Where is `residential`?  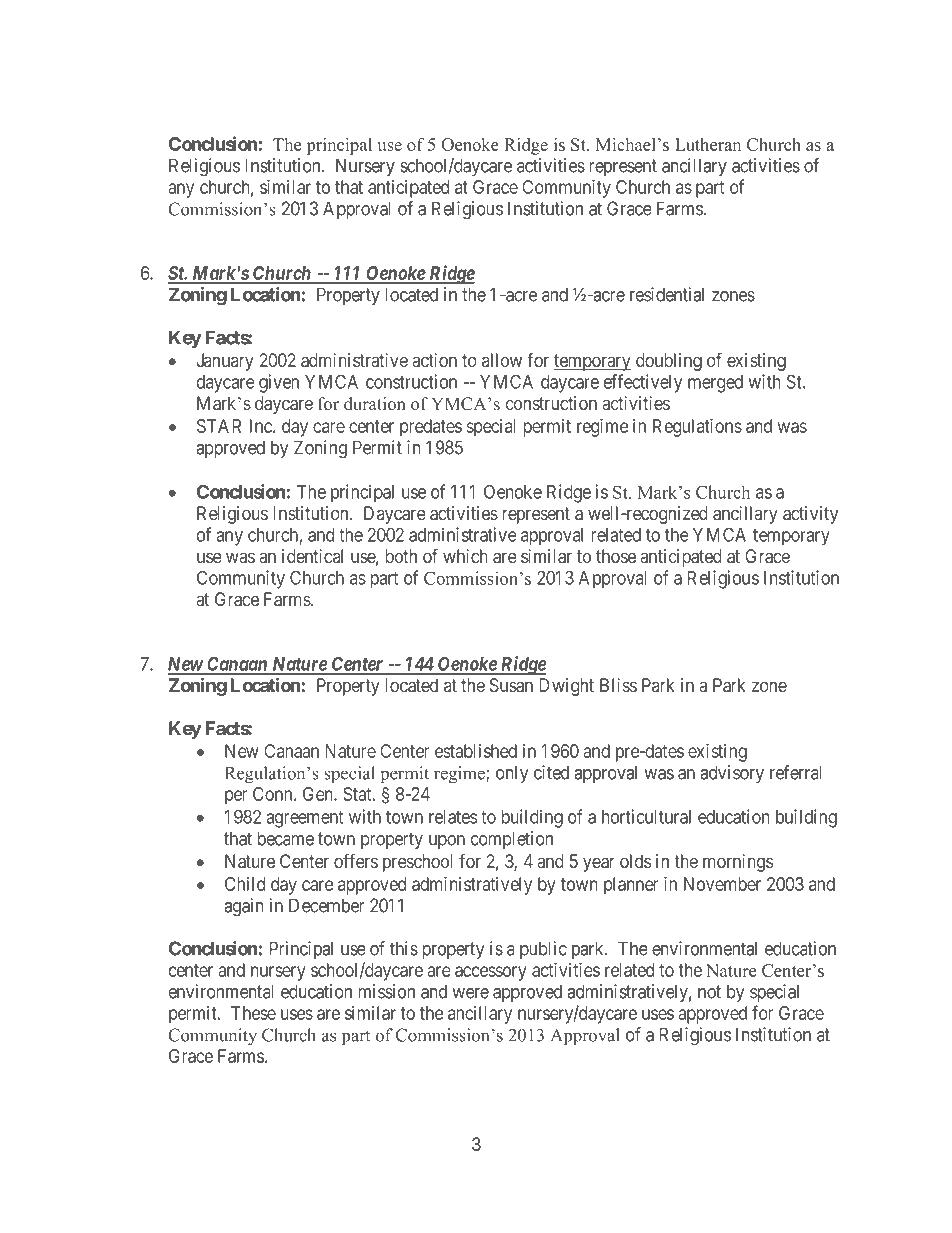 residential is located at coordinates (667, 294).
